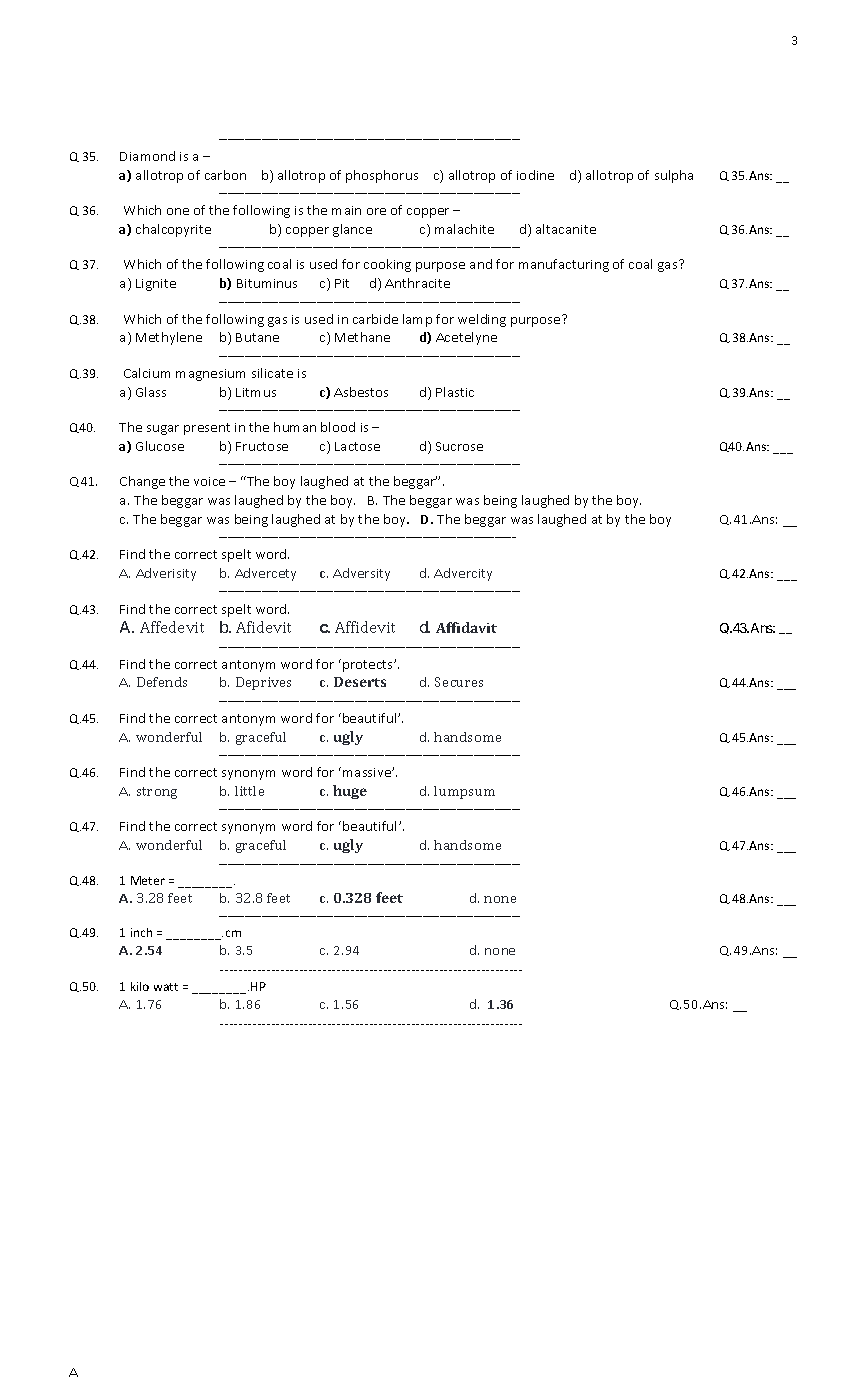 The width and height of the screenshot is (849, 1400). Describe the element at coordinates (225, 175) in the screenshot. I see `carbon` at that location.
